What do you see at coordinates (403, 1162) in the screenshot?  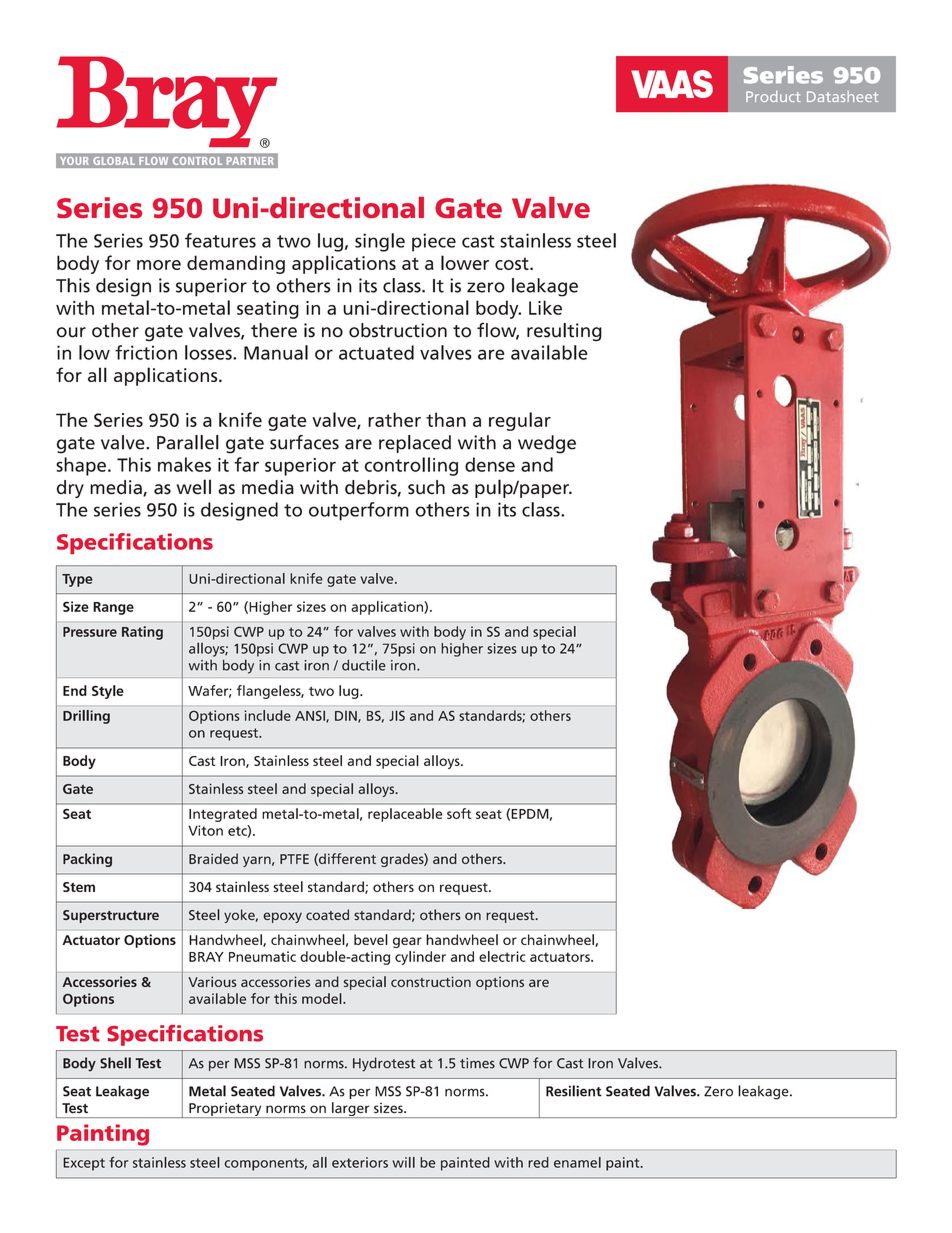 I see `will` at bounding box center [403, 1162].
